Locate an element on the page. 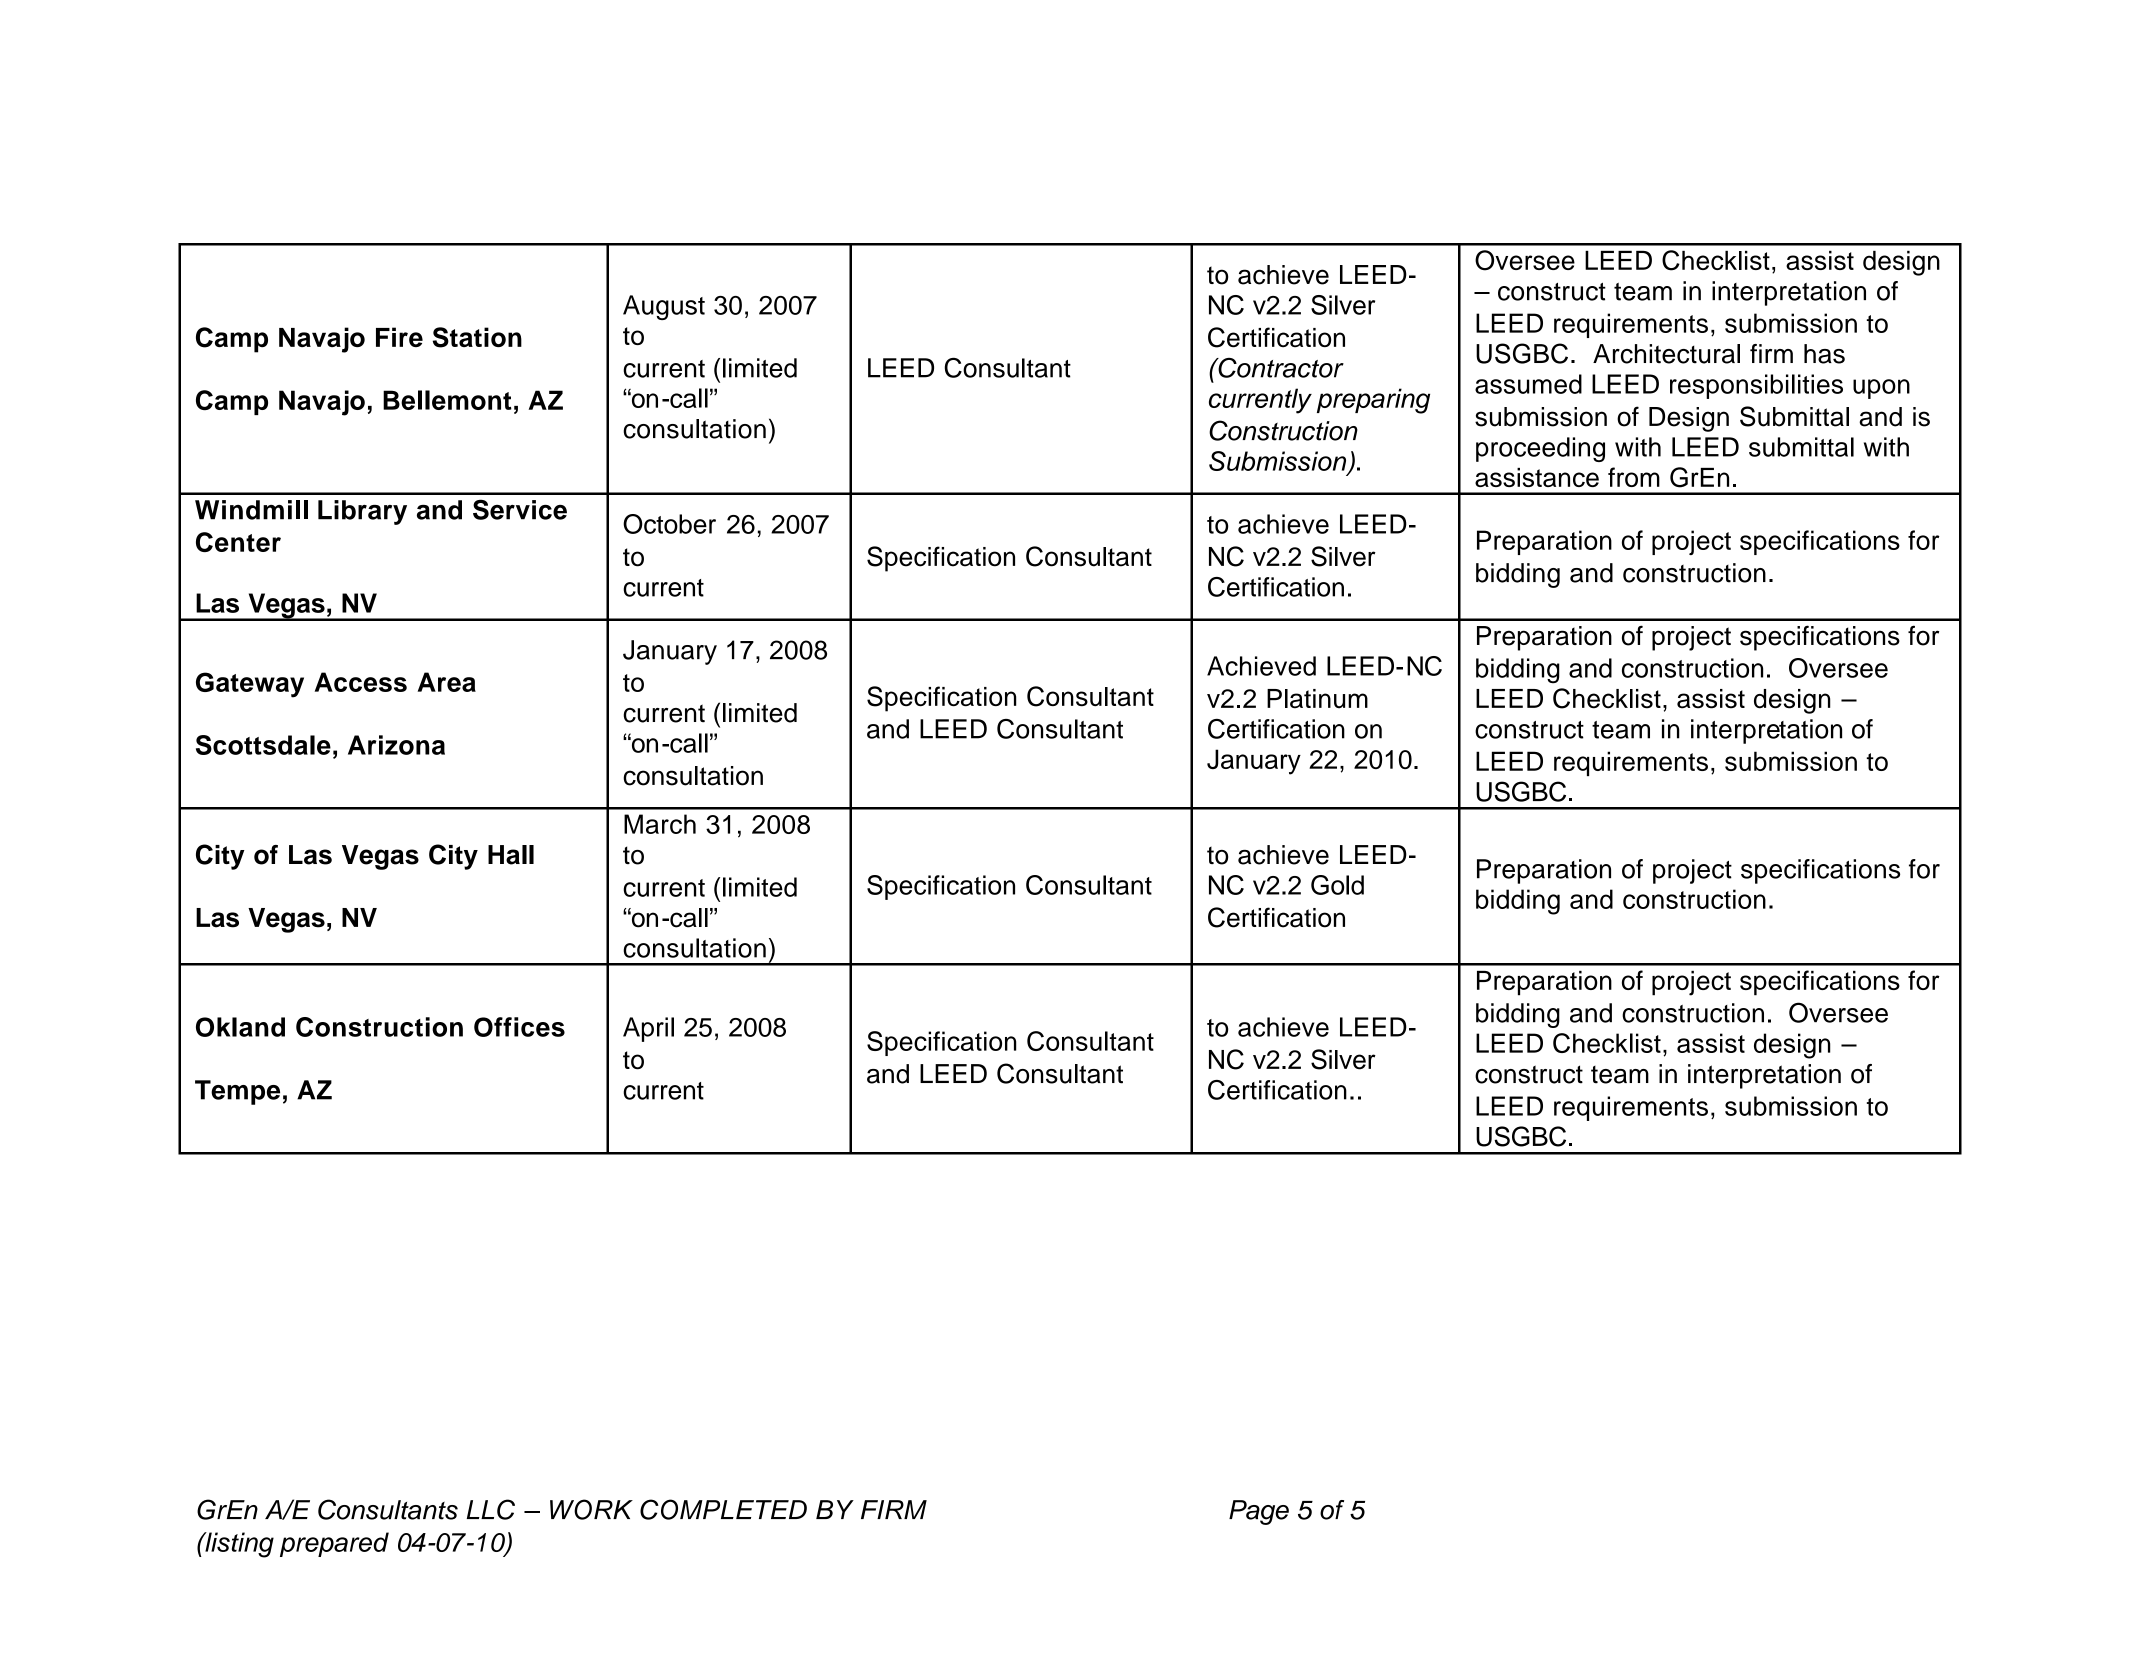 This page has height=1655, width=2142. Contractor is located at coordinates (1280, 368).
